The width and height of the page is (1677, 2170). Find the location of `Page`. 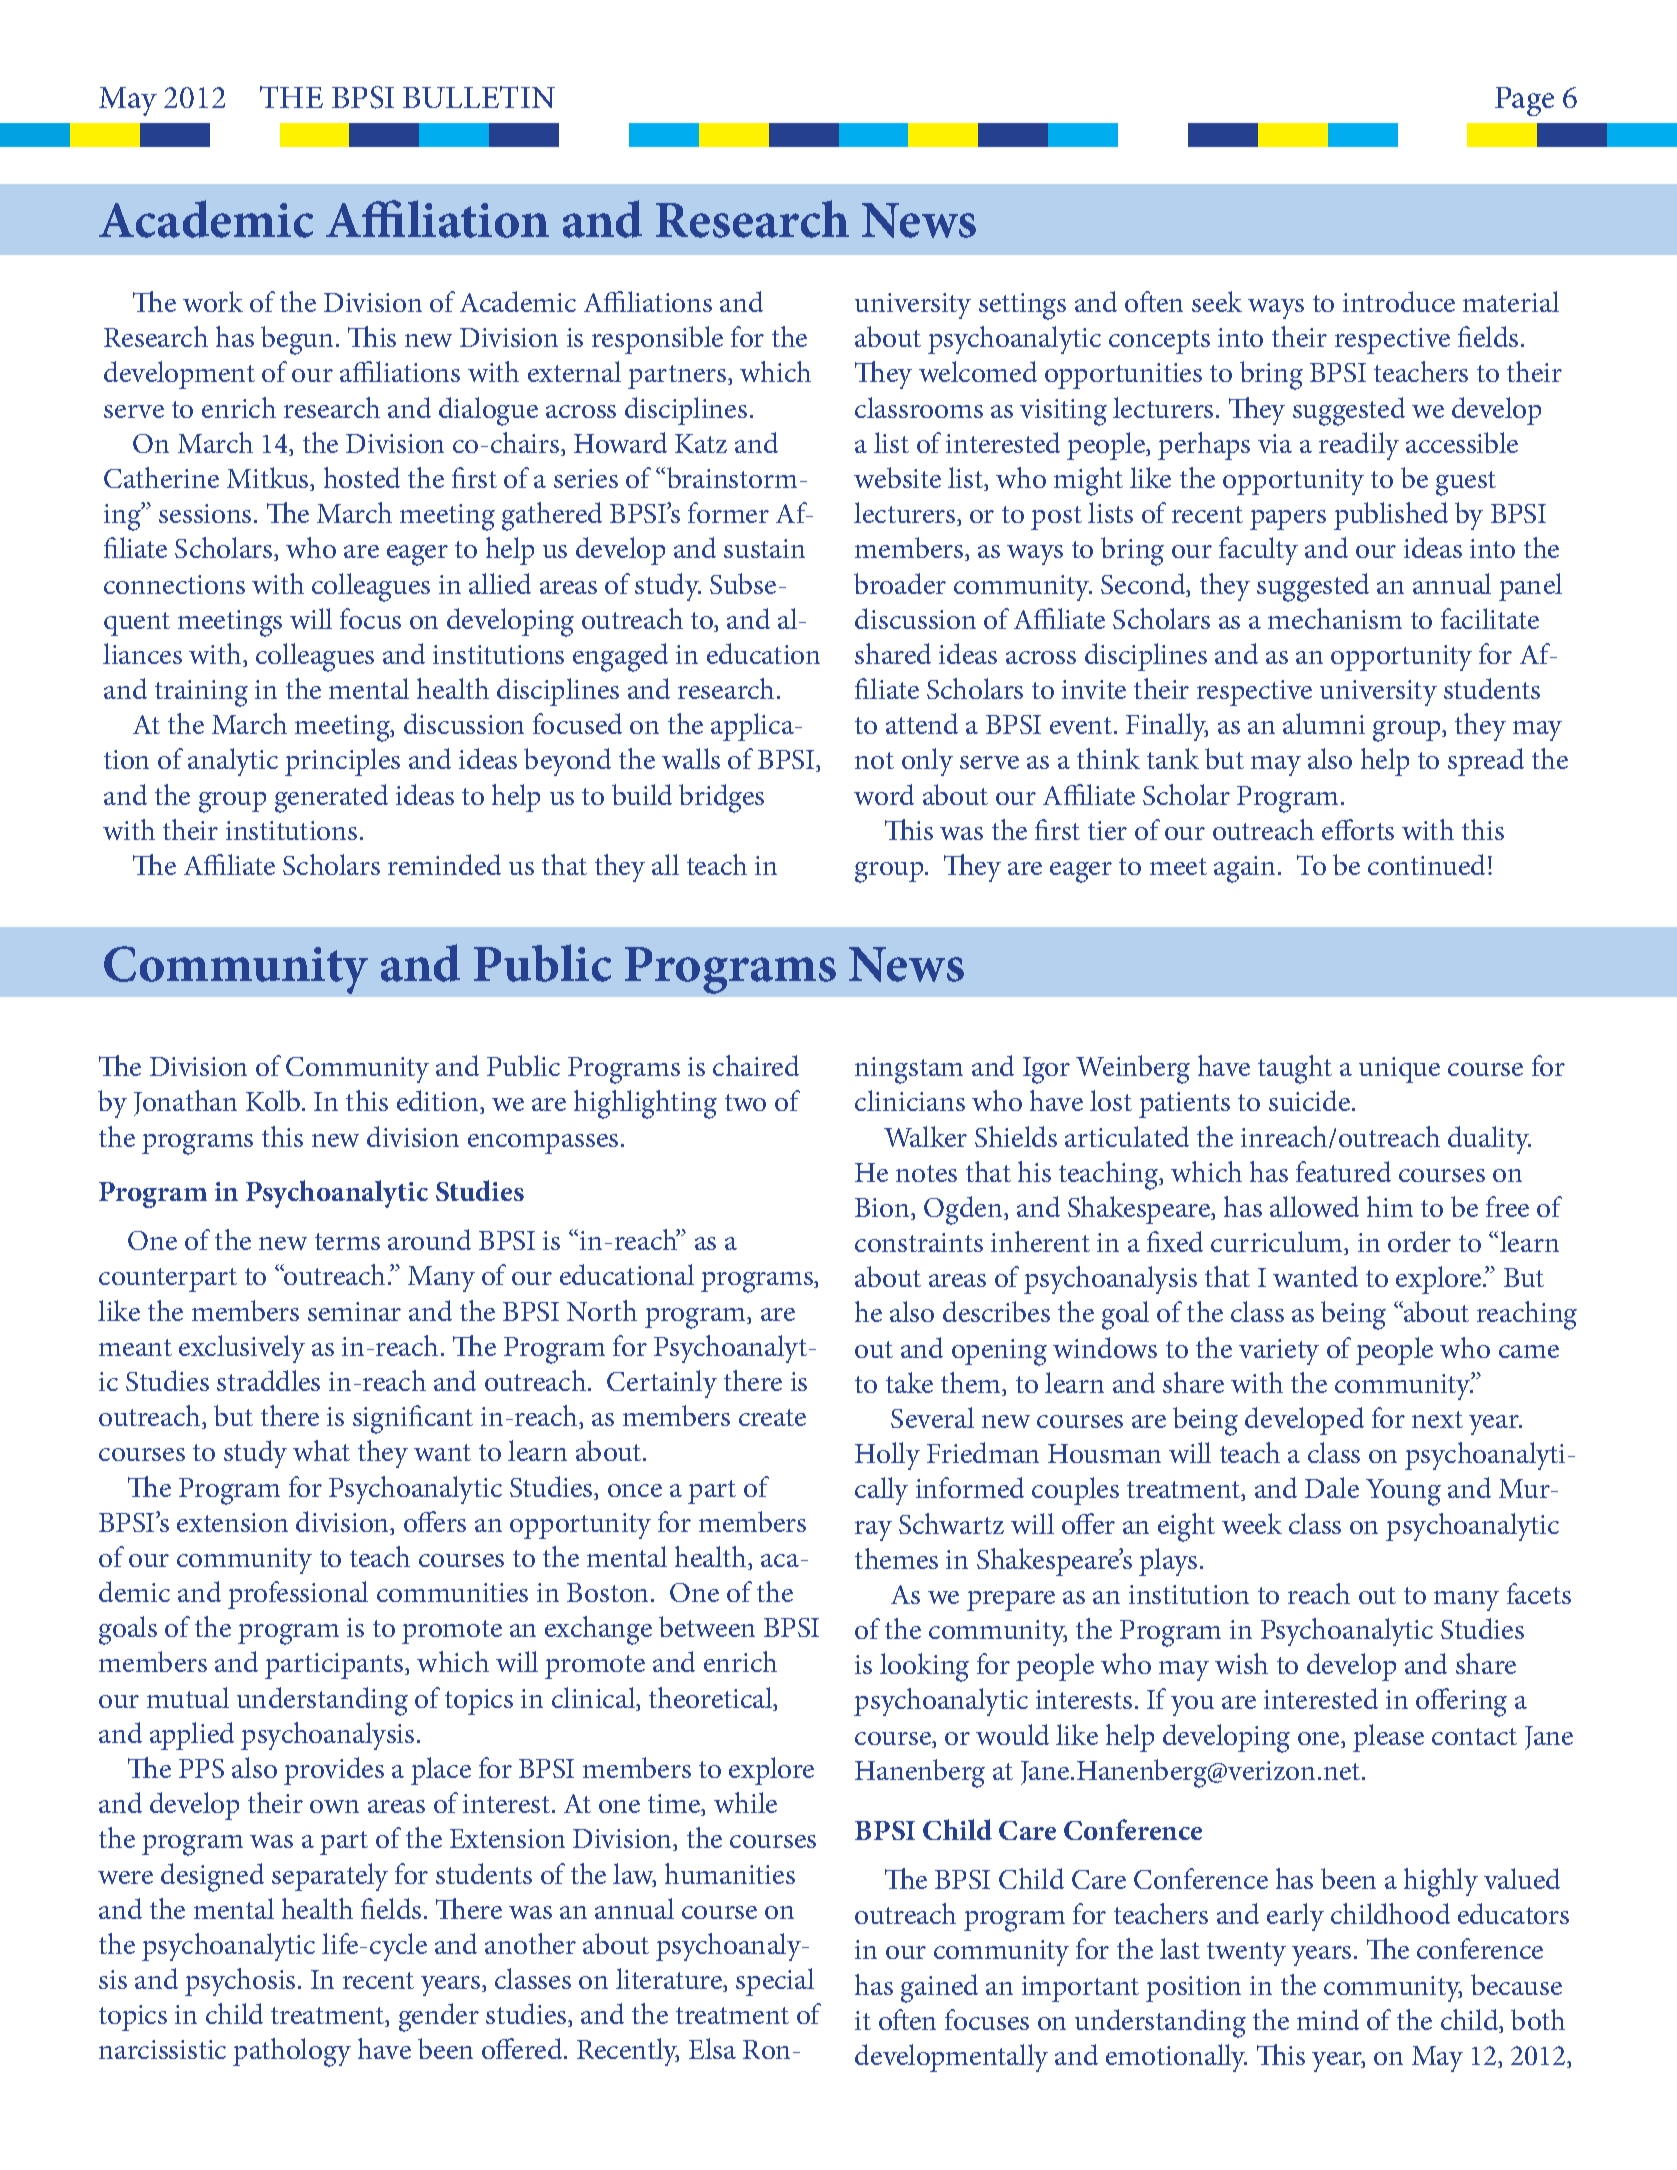

Page is located at coordinates (1524, 101).
